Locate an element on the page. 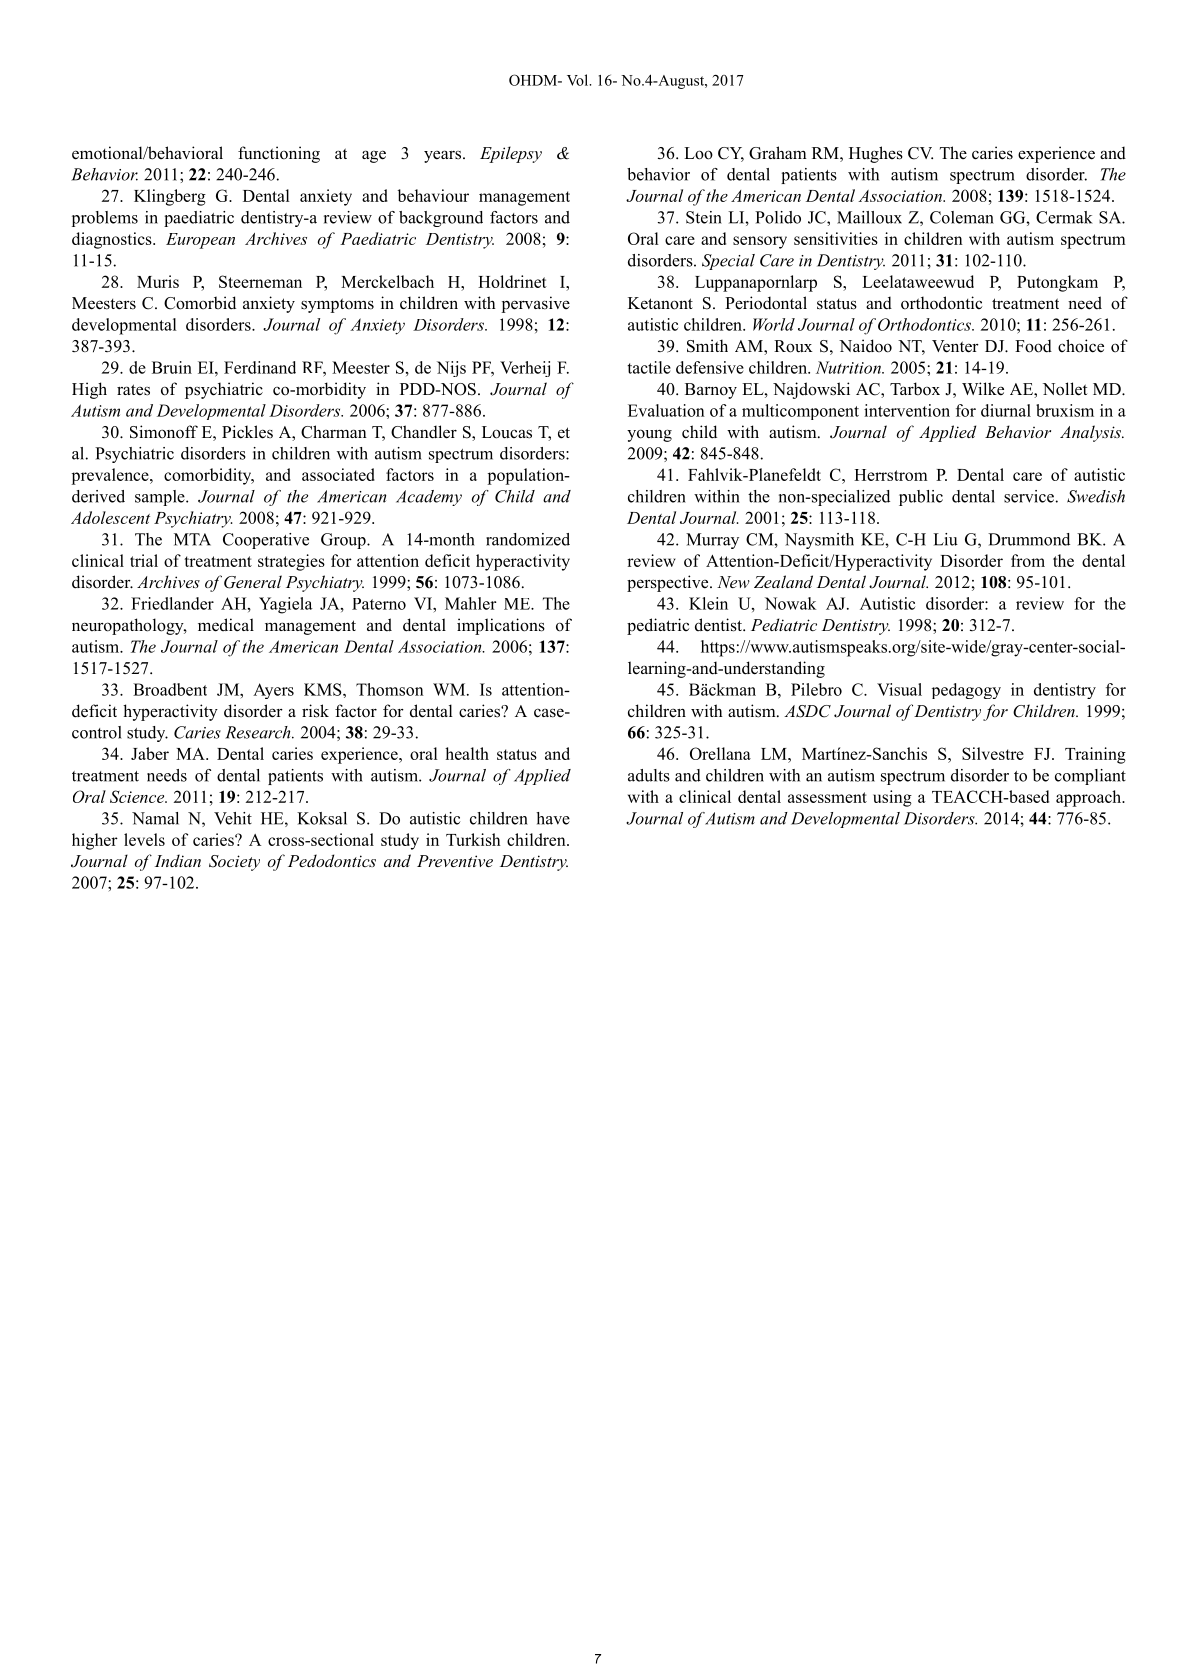  young is located at coordinates (649, 435).
